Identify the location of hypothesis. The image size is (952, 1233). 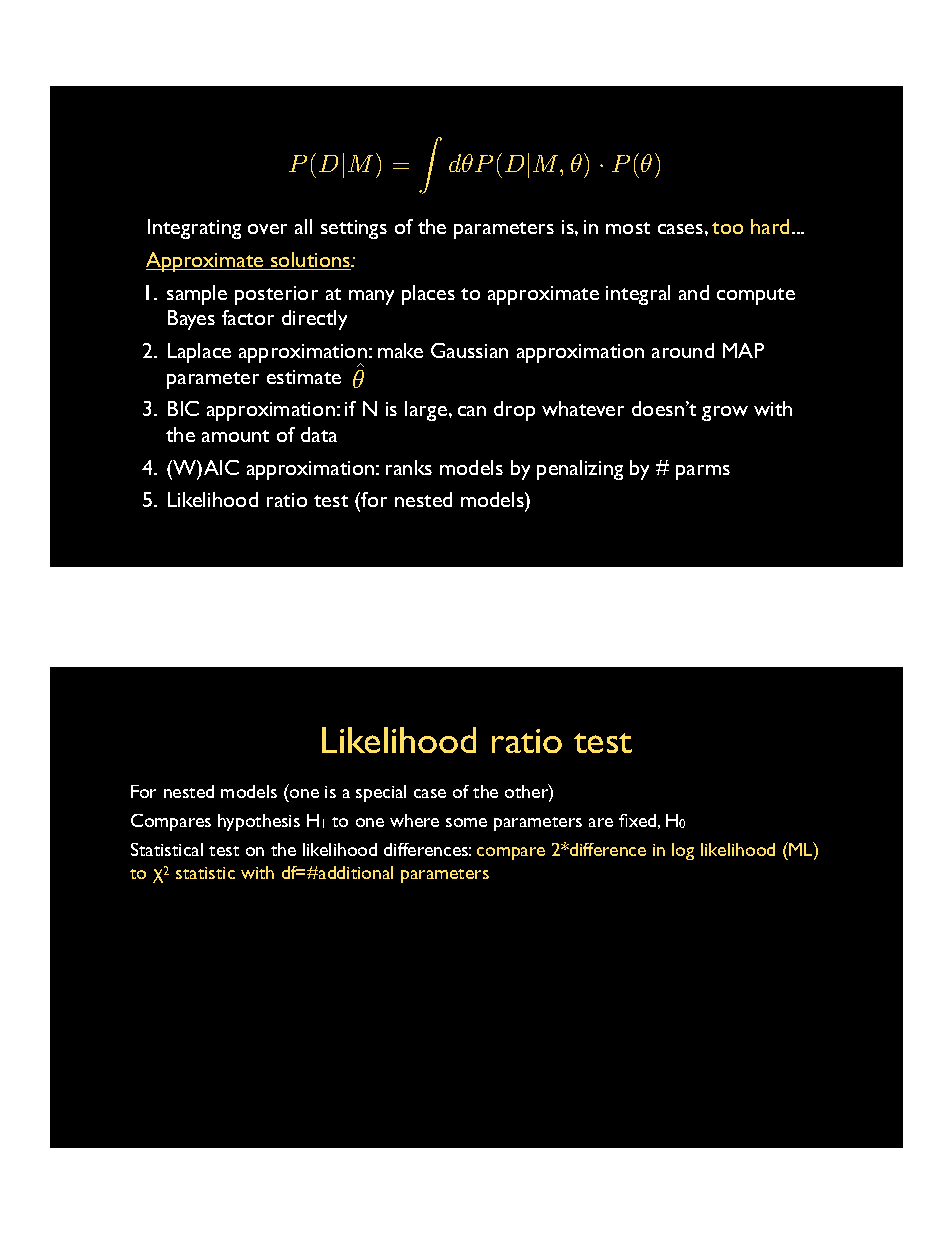
(259, 822).
